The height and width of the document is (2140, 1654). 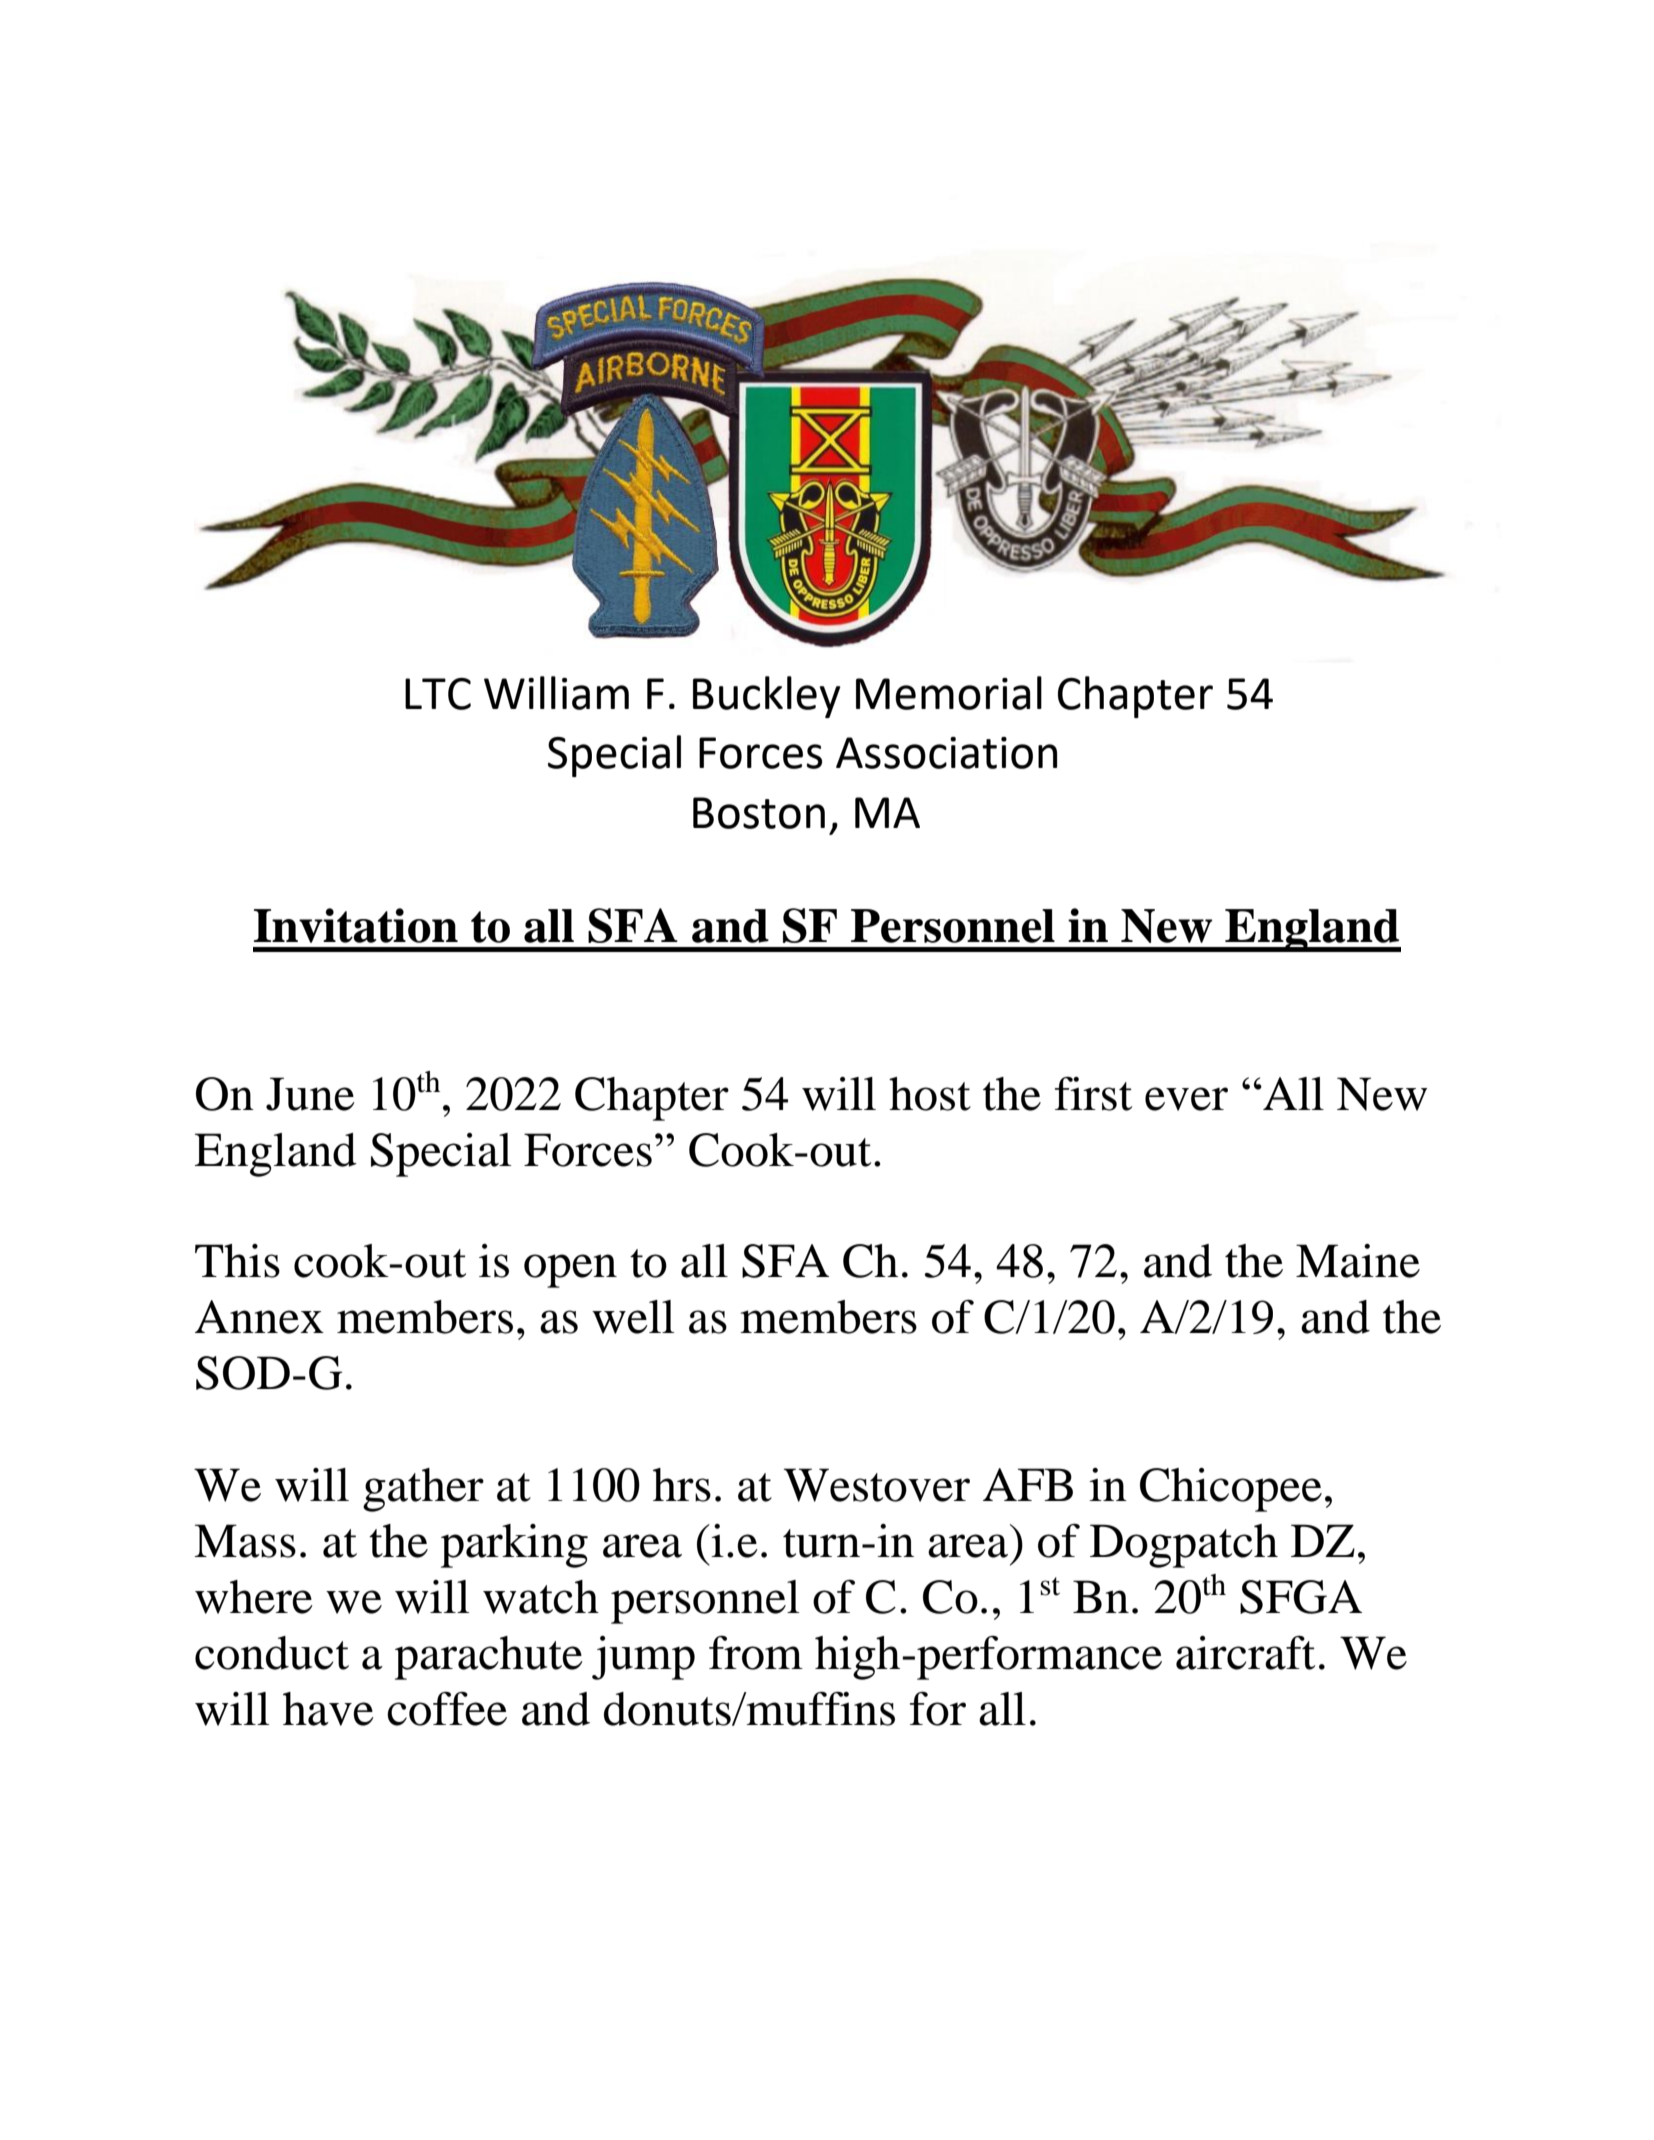 What do you see at coordinates (310, 1094) in the document?
I see `June` at bounding box center [310, 1094].
